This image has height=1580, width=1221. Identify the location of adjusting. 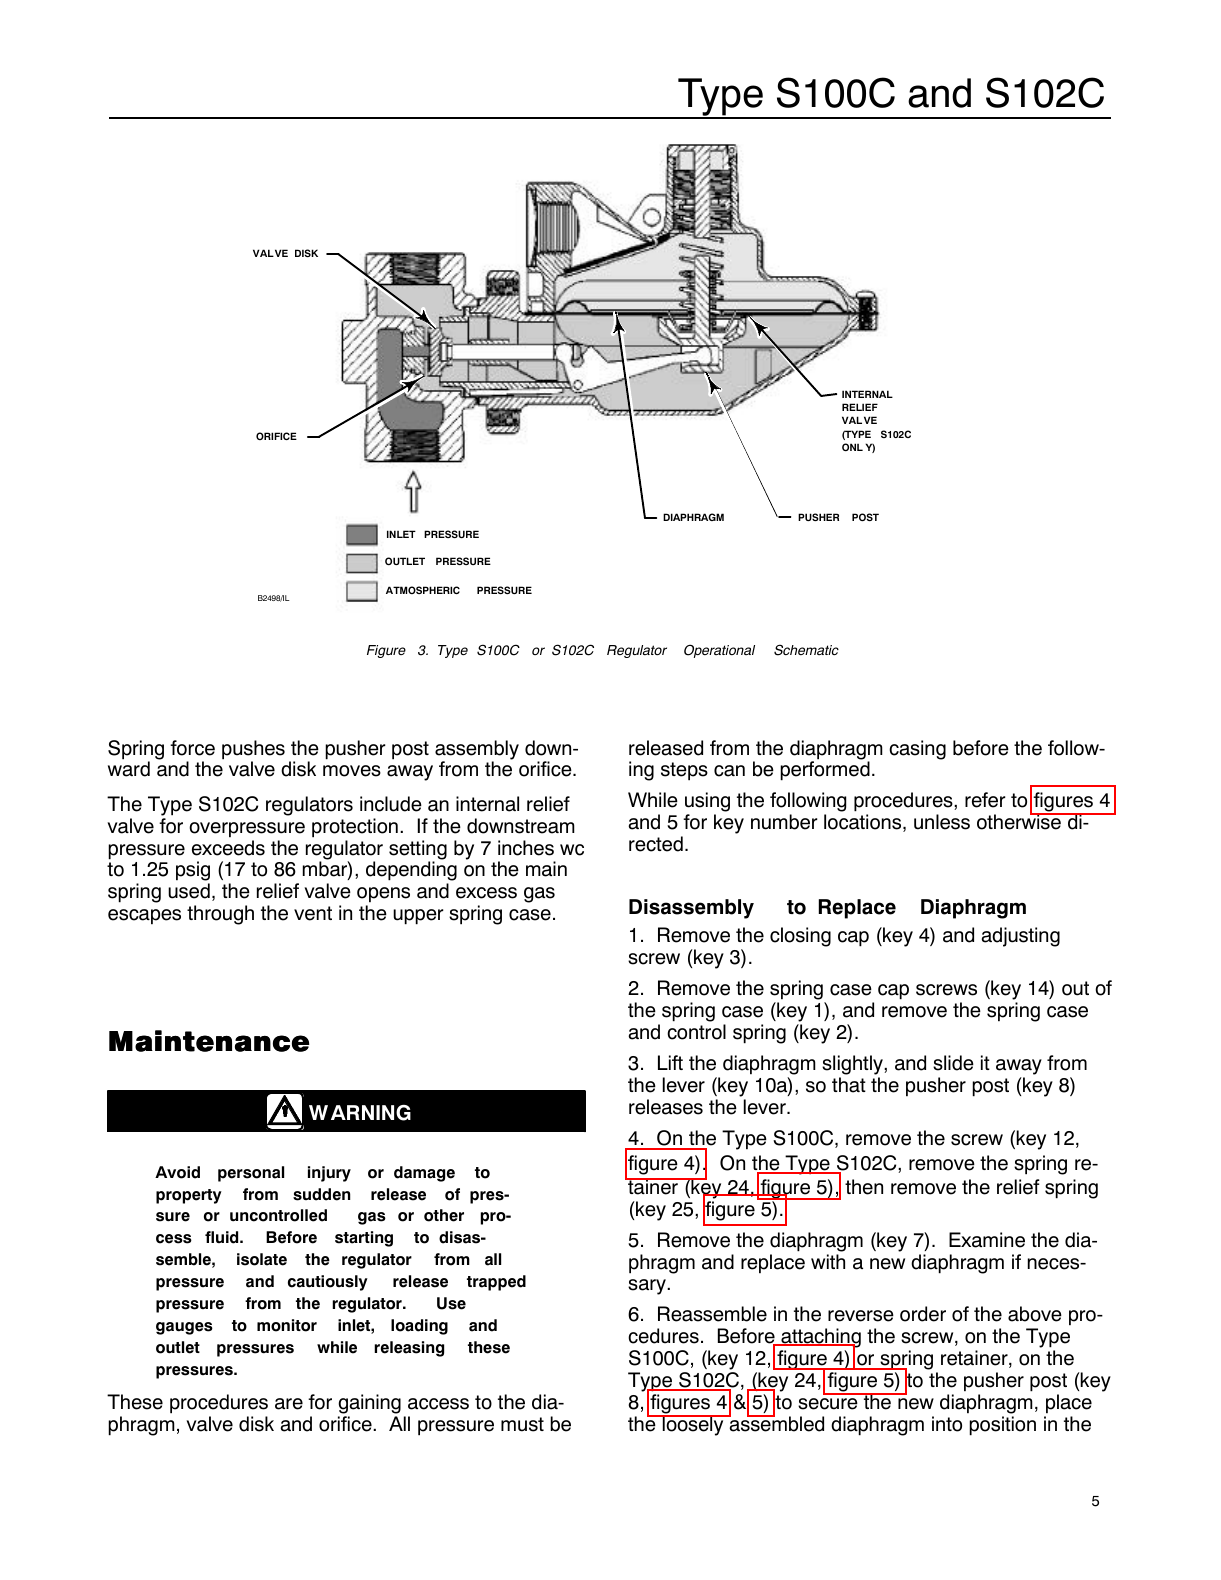
(1020, 937).
